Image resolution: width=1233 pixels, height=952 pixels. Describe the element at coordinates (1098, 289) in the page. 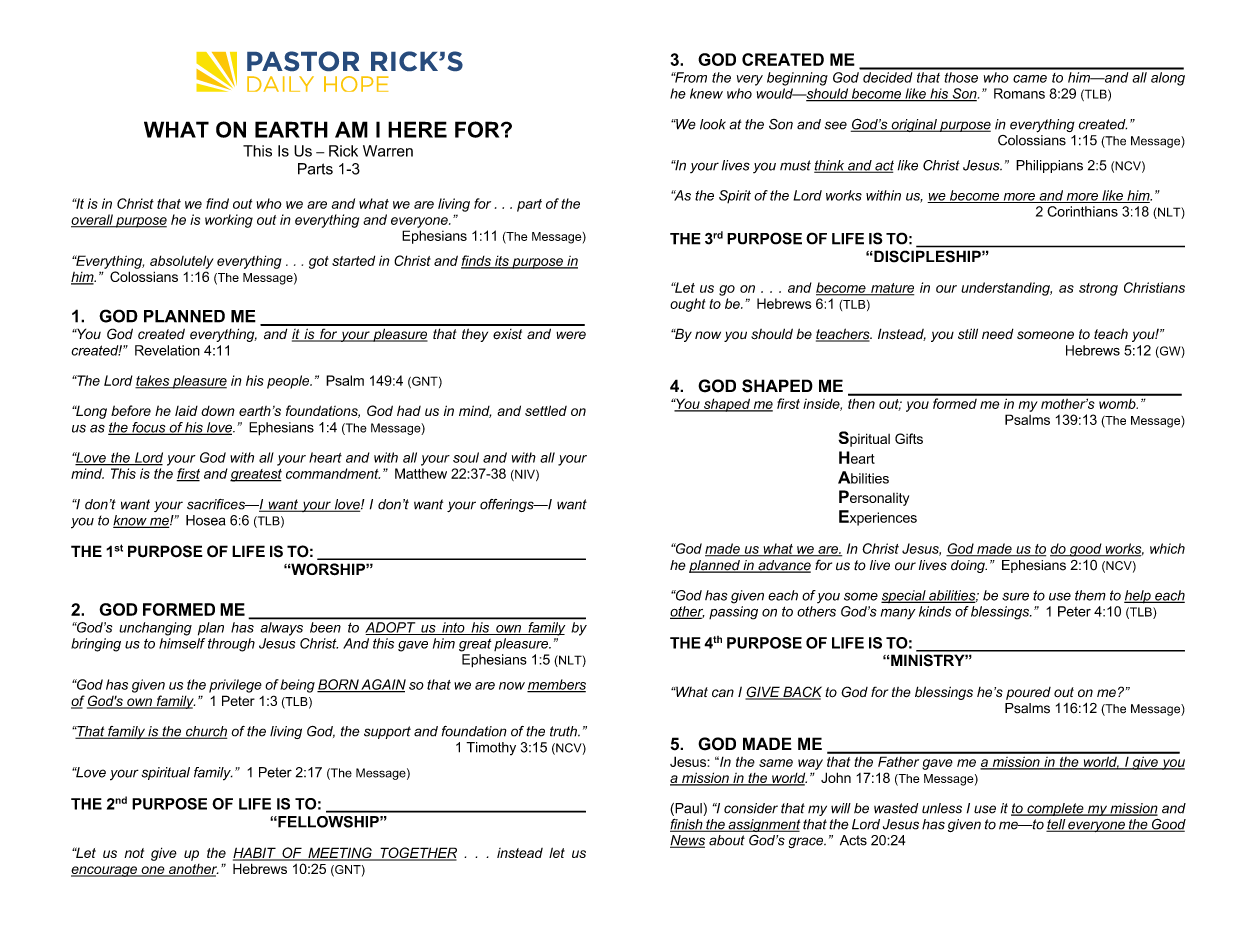

I see `strong` at that location.
